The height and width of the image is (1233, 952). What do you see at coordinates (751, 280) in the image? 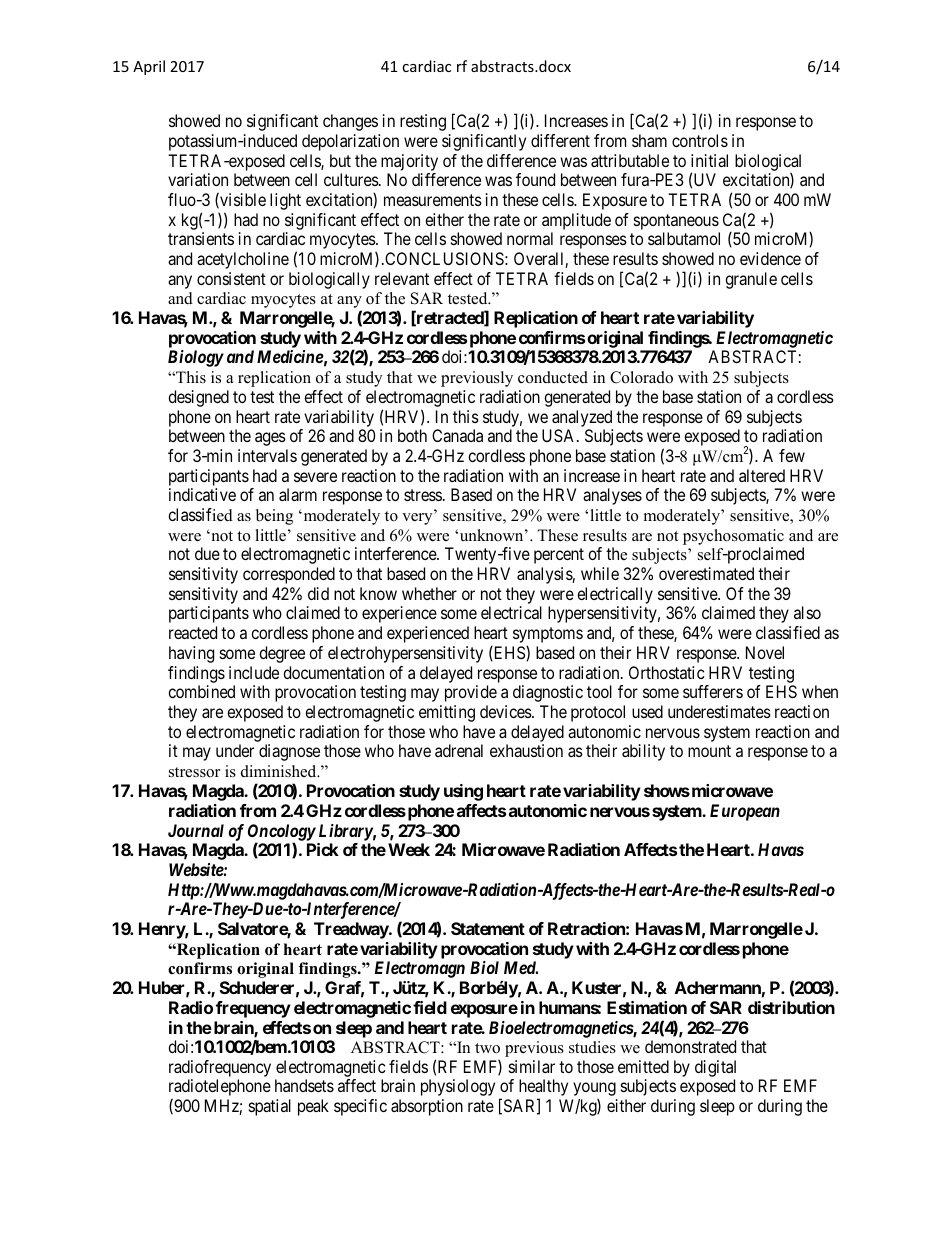
I see `granule` at bounding box center [751, 280].
